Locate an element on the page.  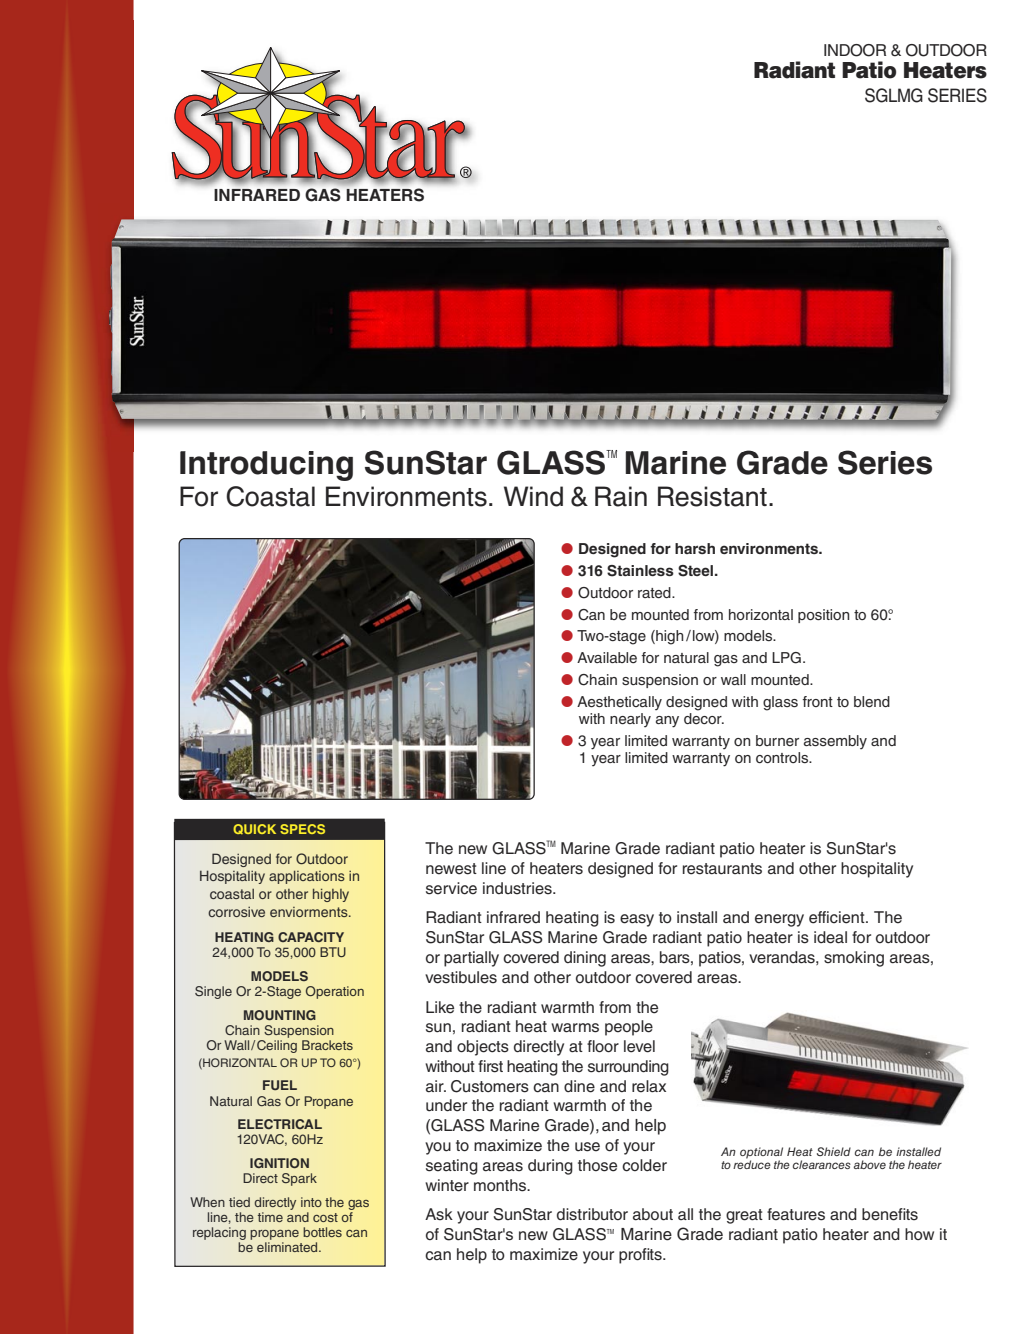
industries is located at coordinates (518, 888).
